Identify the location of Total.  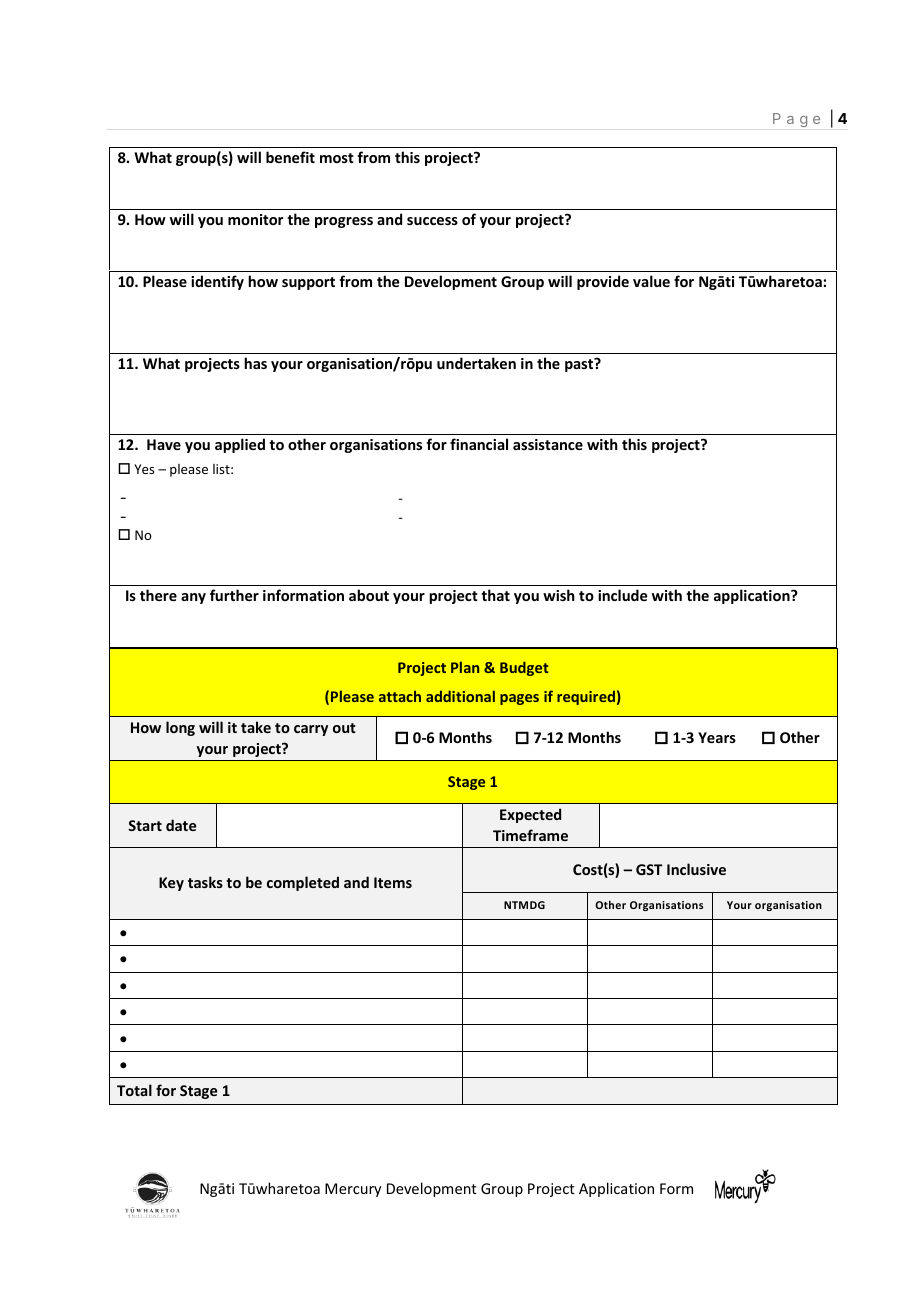
(134, 1090).
